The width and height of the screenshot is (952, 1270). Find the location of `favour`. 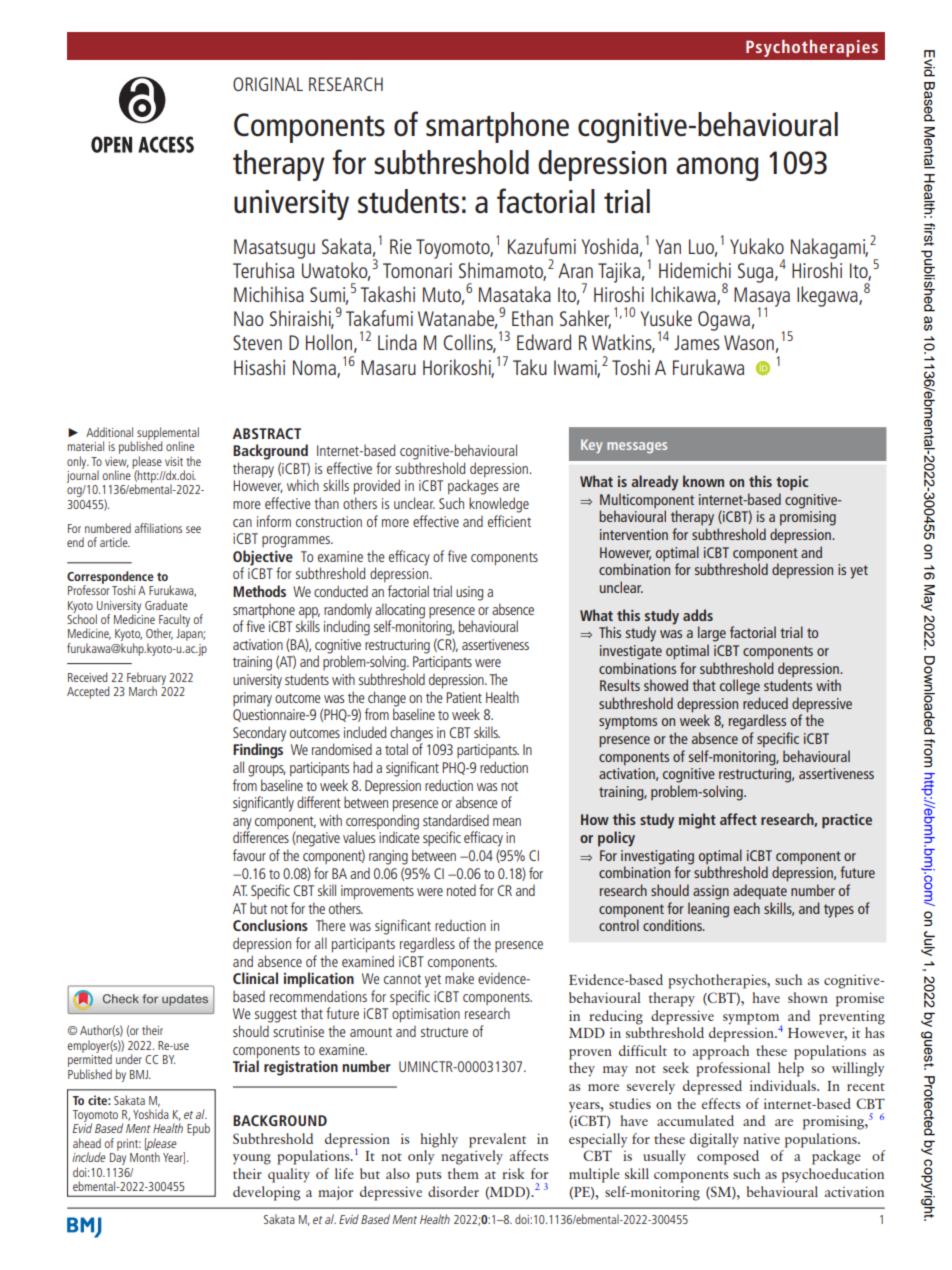

favour is located at coordinates (249, 855).
